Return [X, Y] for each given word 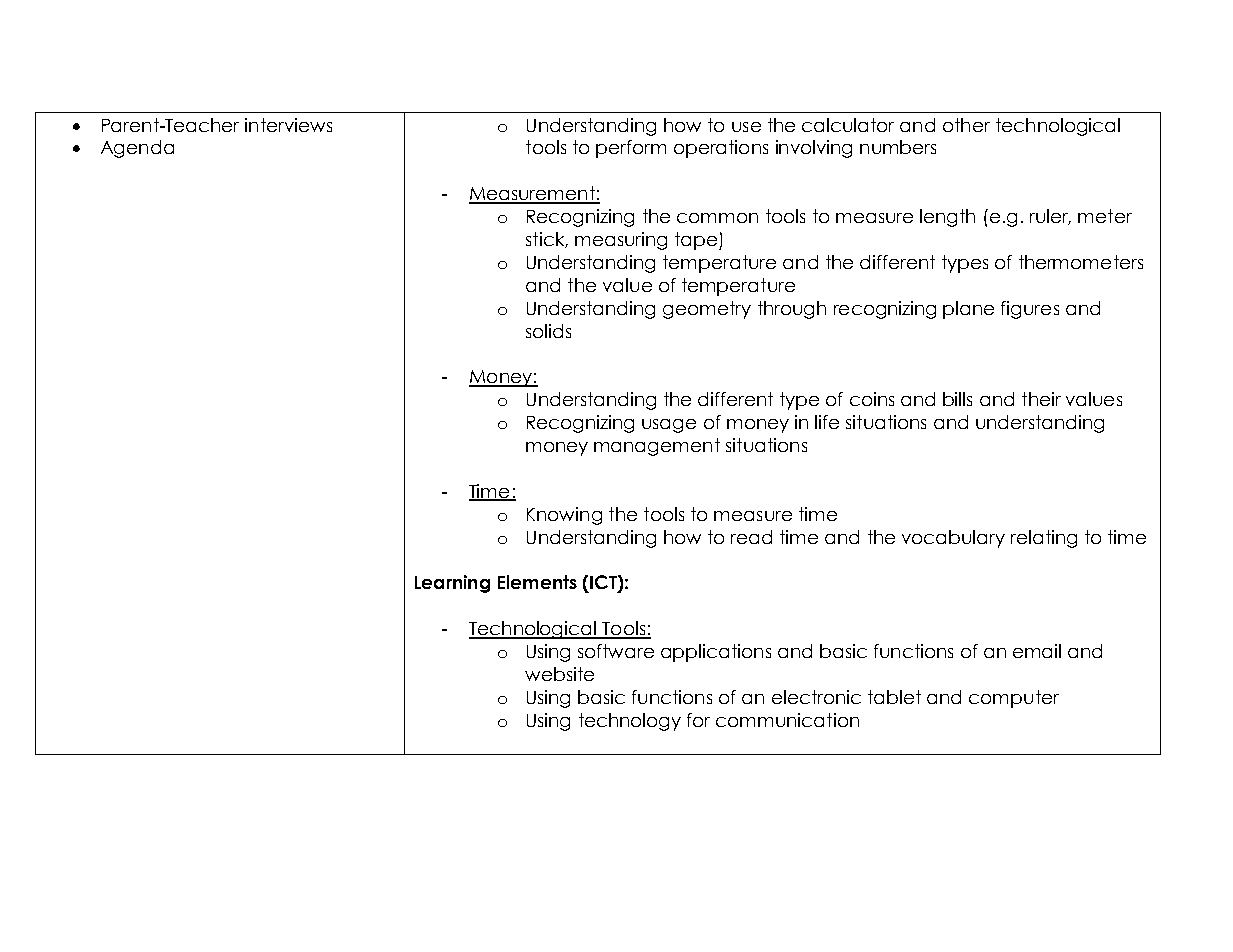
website [559, 674]
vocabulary [953, 539]
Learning [452, 584]
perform [631, 149]
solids [548, 331]
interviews [288, 125]
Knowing [564, 516]
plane [968, 310]
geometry [707, 310]
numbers [898, 147]
